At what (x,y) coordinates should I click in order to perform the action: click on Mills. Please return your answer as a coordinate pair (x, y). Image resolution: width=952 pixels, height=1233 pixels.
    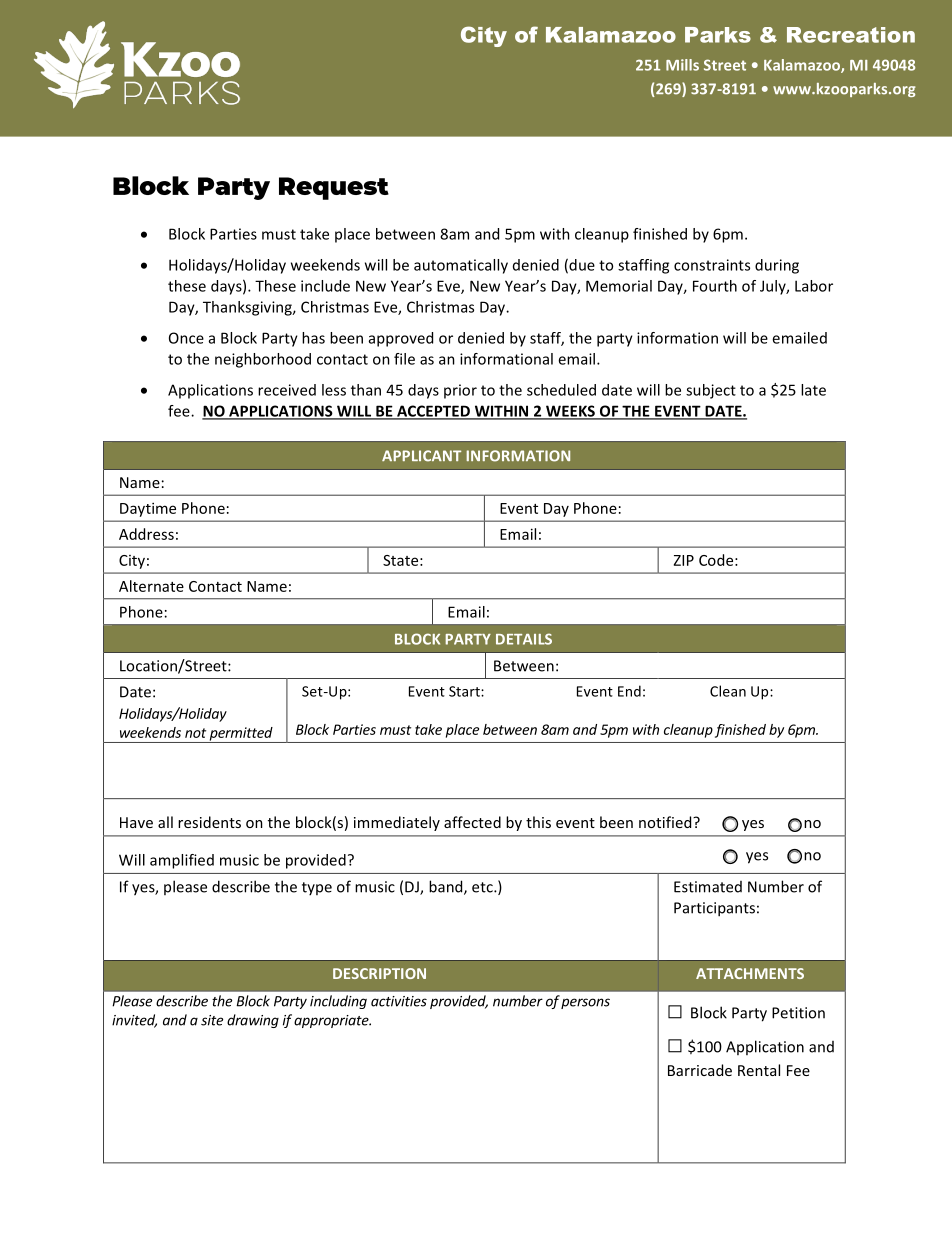
    Looking at the image, I should click on (682, 65).
